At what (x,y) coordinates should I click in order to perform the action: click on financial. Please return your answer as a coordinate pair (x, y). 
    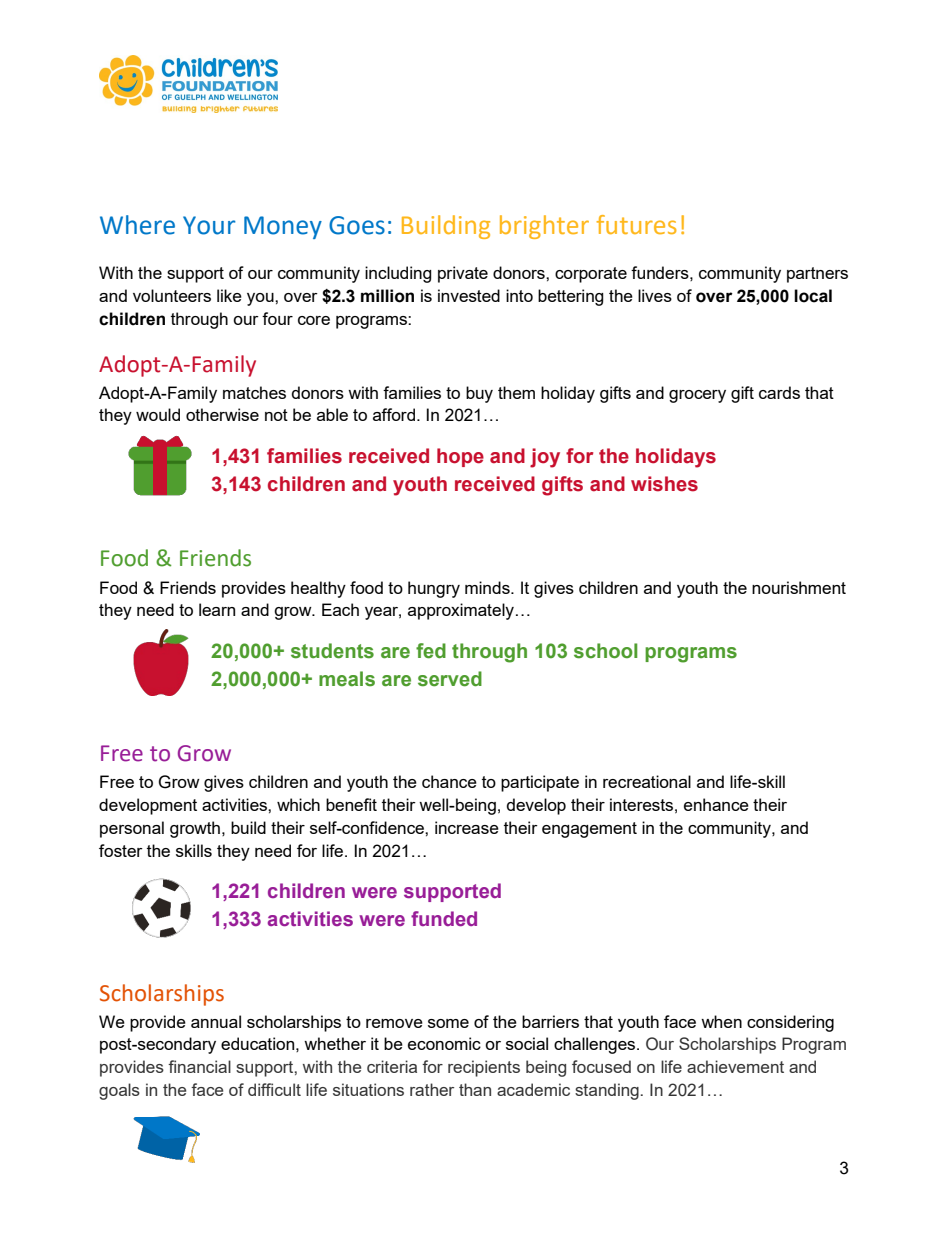
    Looking at the image, I should click on (199, 1066).
